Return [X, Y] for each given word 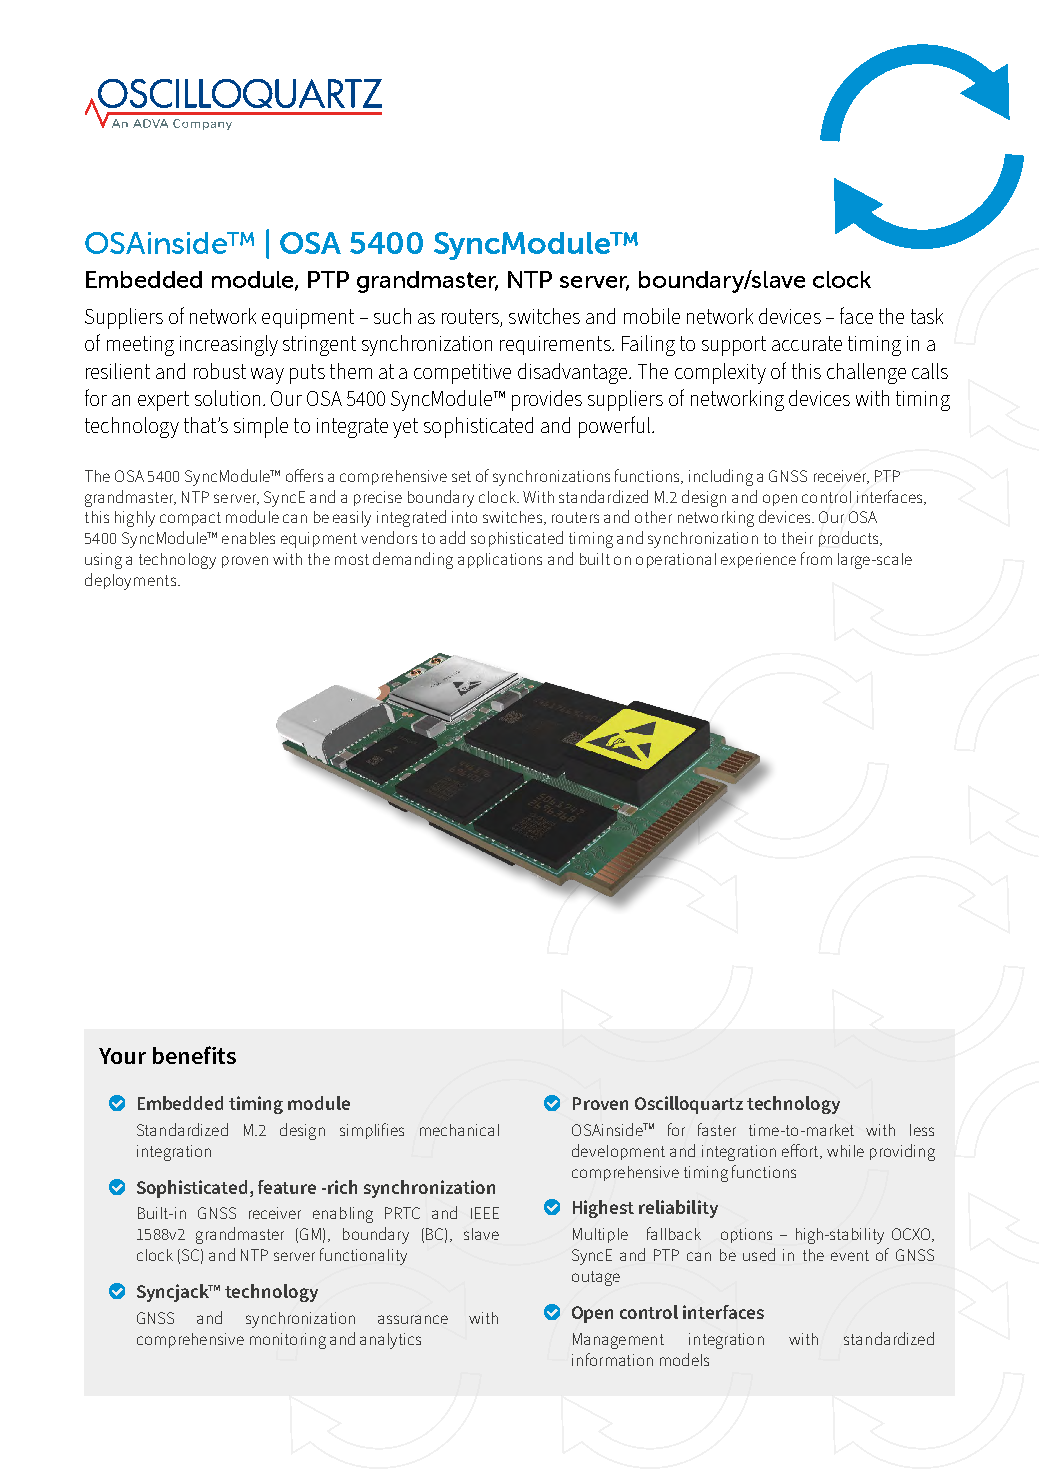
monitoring [288, 1341]
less [922, 1130]
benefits [194, 1055]
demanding [413, 560]
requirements [556, 345]
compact [190, 519]
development [618, 1152]
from [816, 558]
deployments [130, 581]
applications [500, 560]
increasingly [229, 345]
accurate [807, 343]
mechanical [459, 1130]
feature [287, 1187]
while [845, 1151]
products [850, 539]
